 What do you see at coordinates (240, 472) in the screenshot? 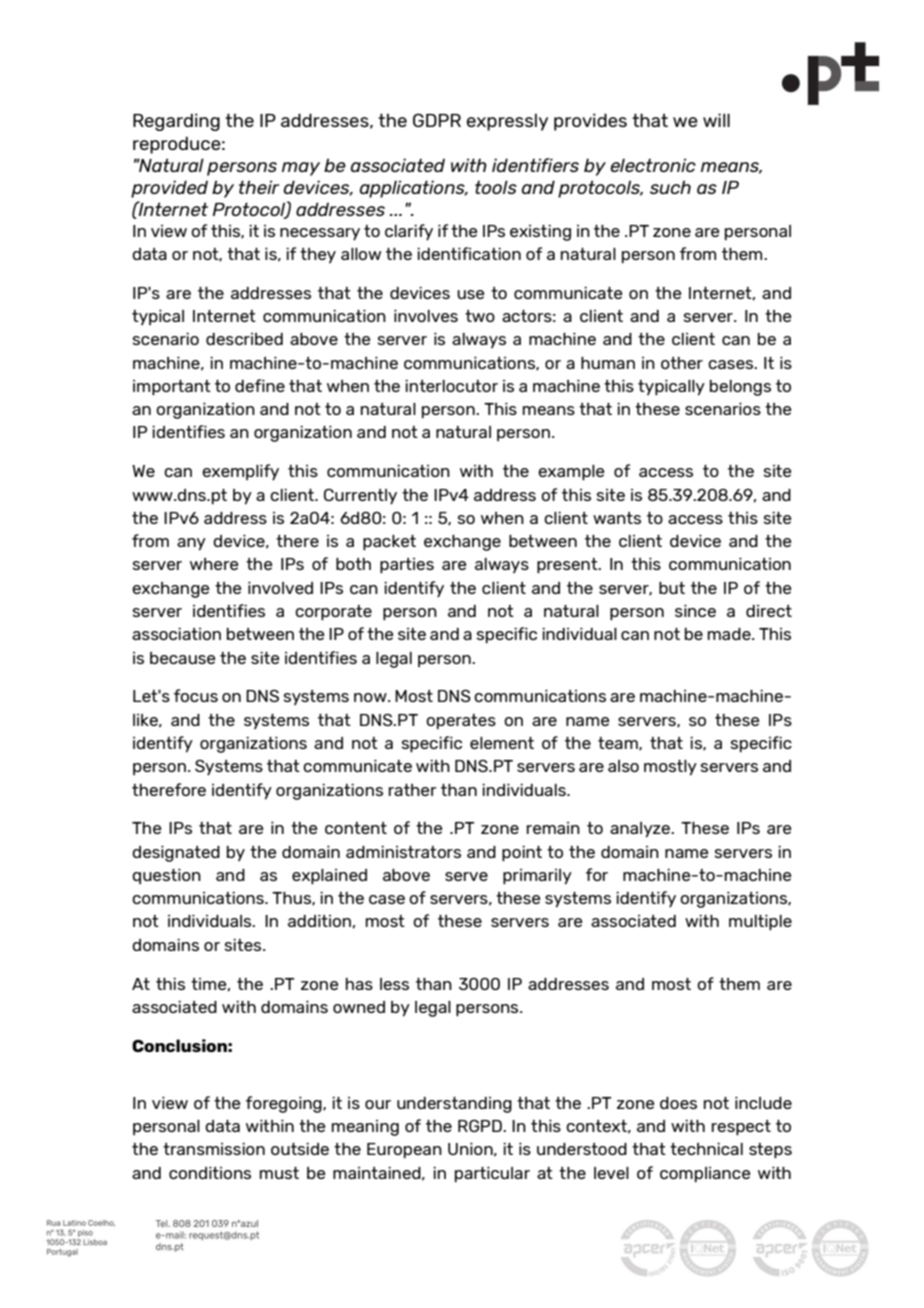
I see `exemplify` at bounding box center [240, 472].
